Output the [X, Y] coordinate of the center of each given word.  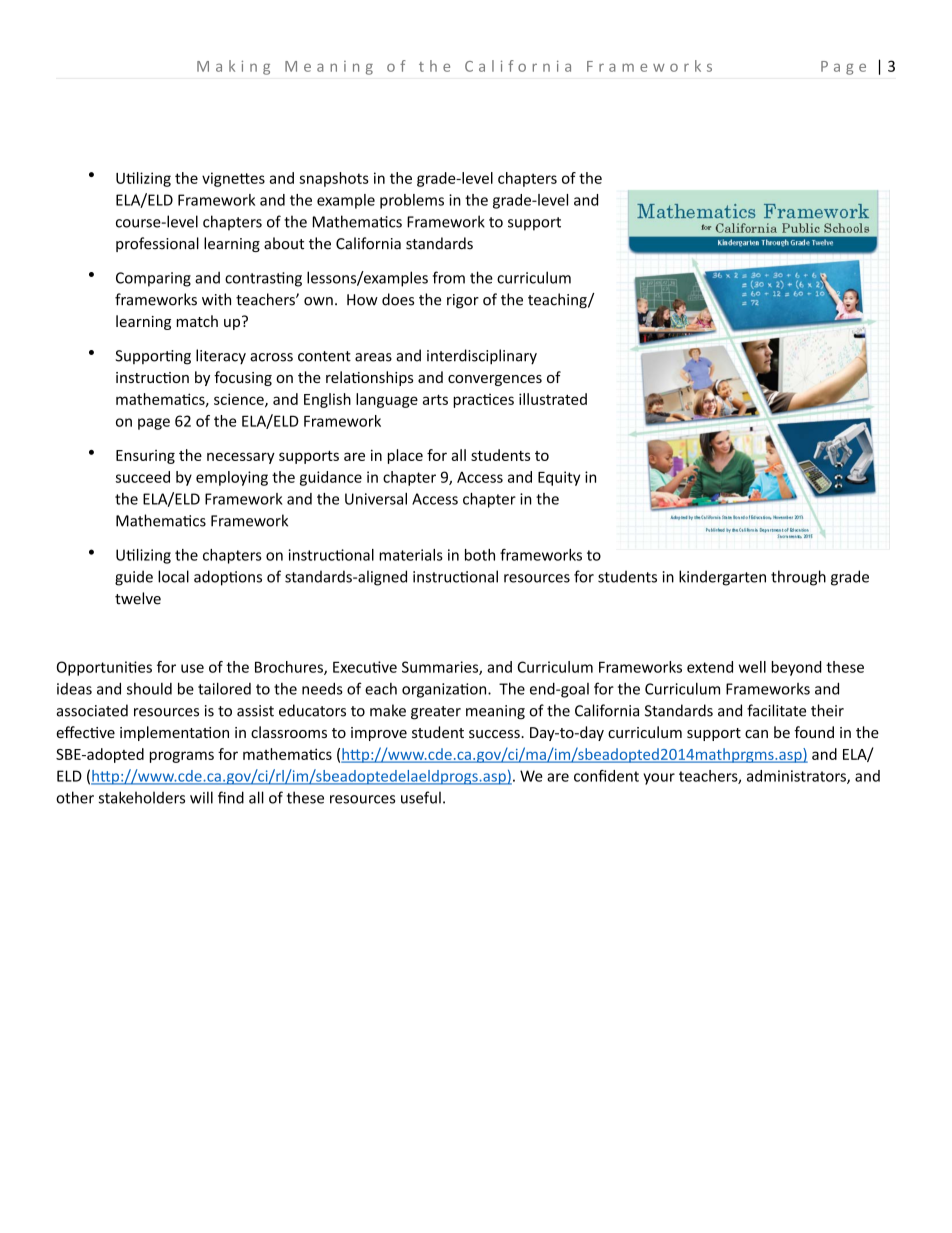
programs [182, 757]
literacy [221, 357]
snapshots [334, 179]
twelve [138, 598]
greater [436, 713]
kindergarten [722, 578]
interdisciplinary [482, 357]
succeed [143, 477]
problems [412, 201]
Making [233, 67]
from [449, 277]
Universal [376, 499]
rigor [463, 301]
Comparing [153, 279]
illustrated [553, 399]
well [752, 667]
